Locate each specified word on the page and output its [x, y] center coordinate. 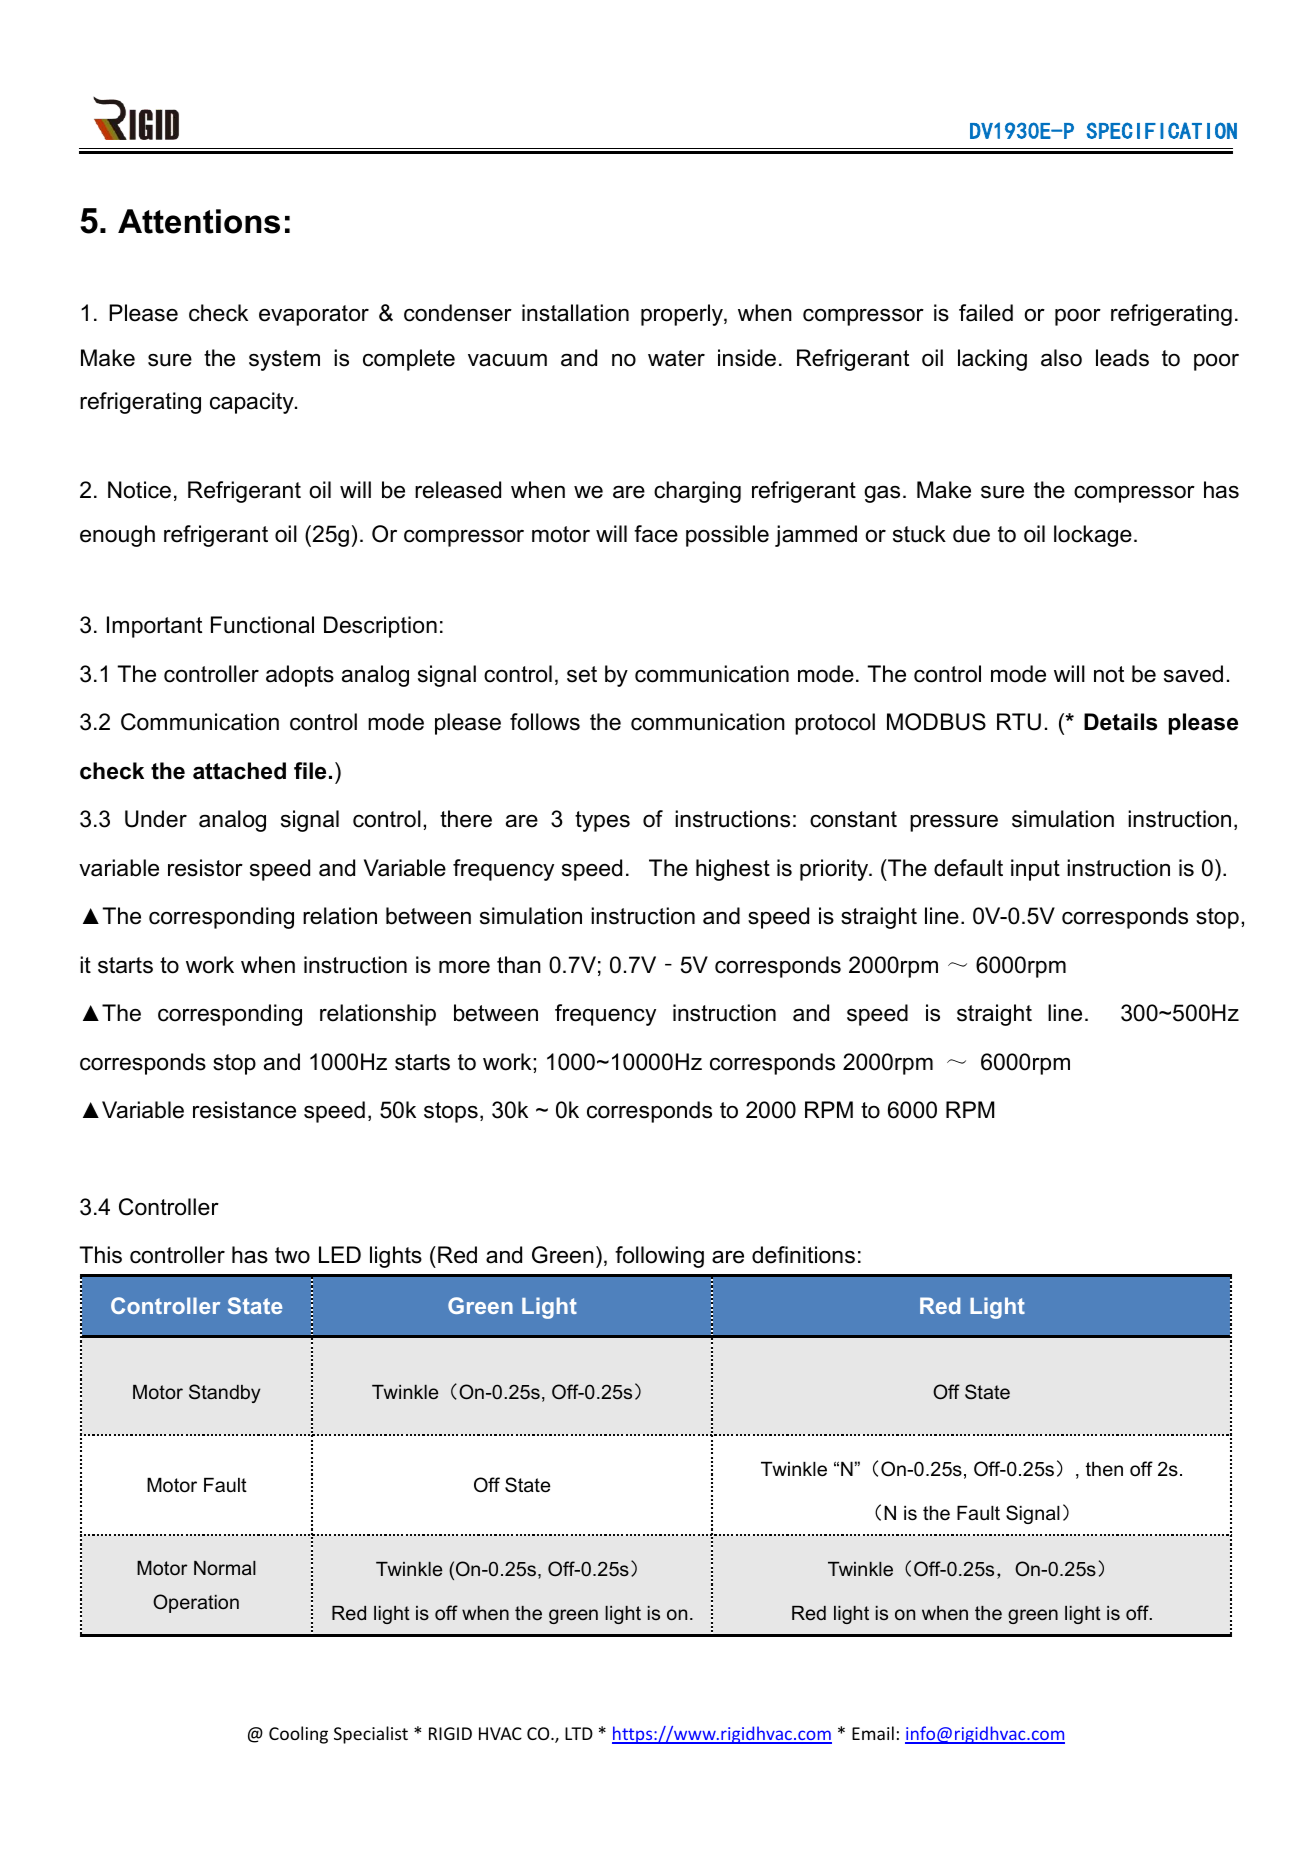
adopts [300, 676]
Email [873, 1733]
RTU [1019, 722]
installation [575, 313]
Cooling [298, 1735]
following [659, 1257]
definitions [803, 1255]
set [582, 674]
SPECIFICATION [1162, 130]
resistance [244, 1110]
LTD [579, 1733]
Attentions [199, 221]
